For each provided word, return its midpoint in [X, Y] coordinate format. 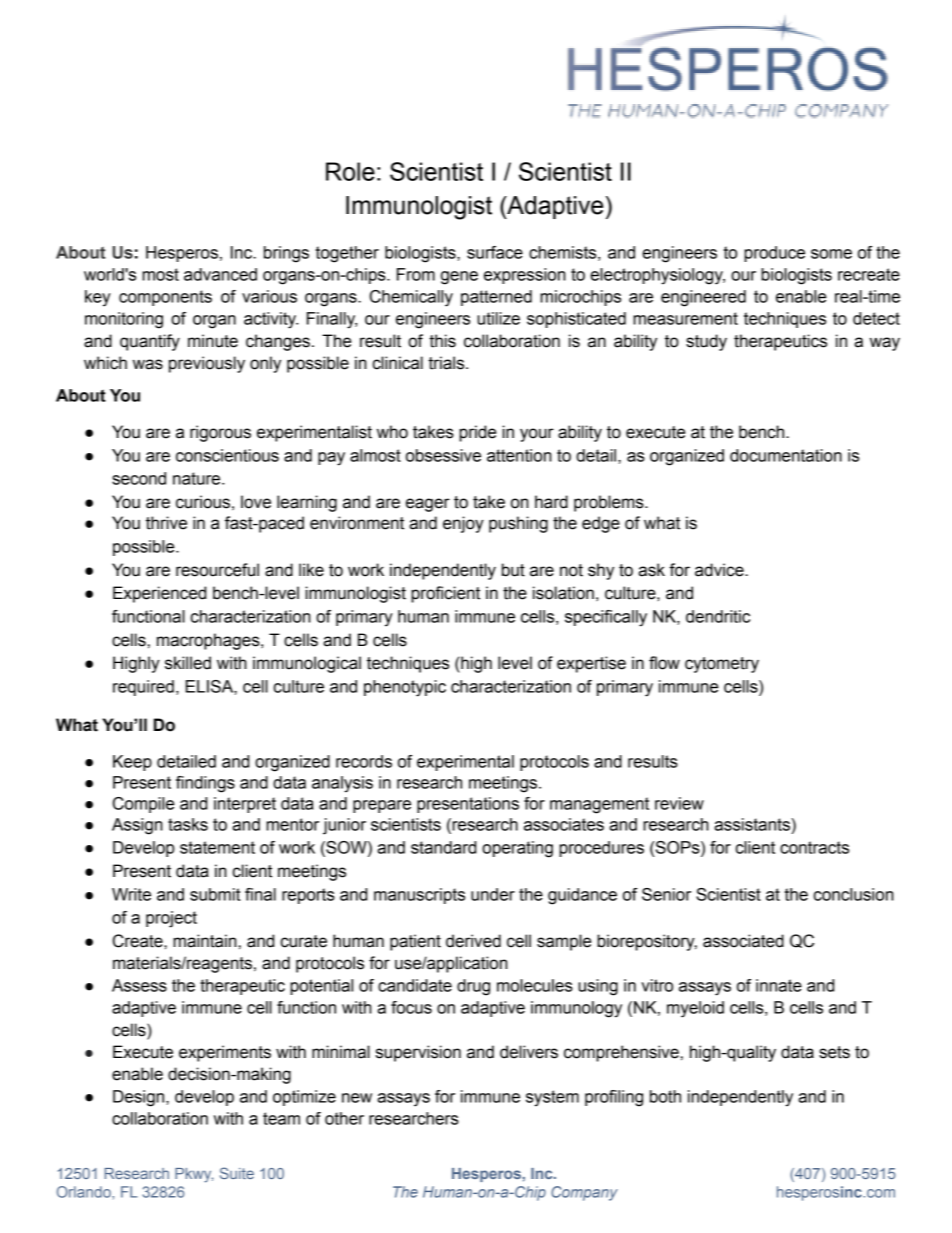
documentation [786, 455]
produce [774, 254]
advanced [220, 274]
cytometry [722, 665]
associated [743, 941]
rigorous [220, 433]
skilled [188, 663]
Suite [237, 1173]
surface [495, 252]
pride [477, 433]
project [171, 919]
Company [584, 1193]
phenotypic [405, 688]
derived [473, 941]
